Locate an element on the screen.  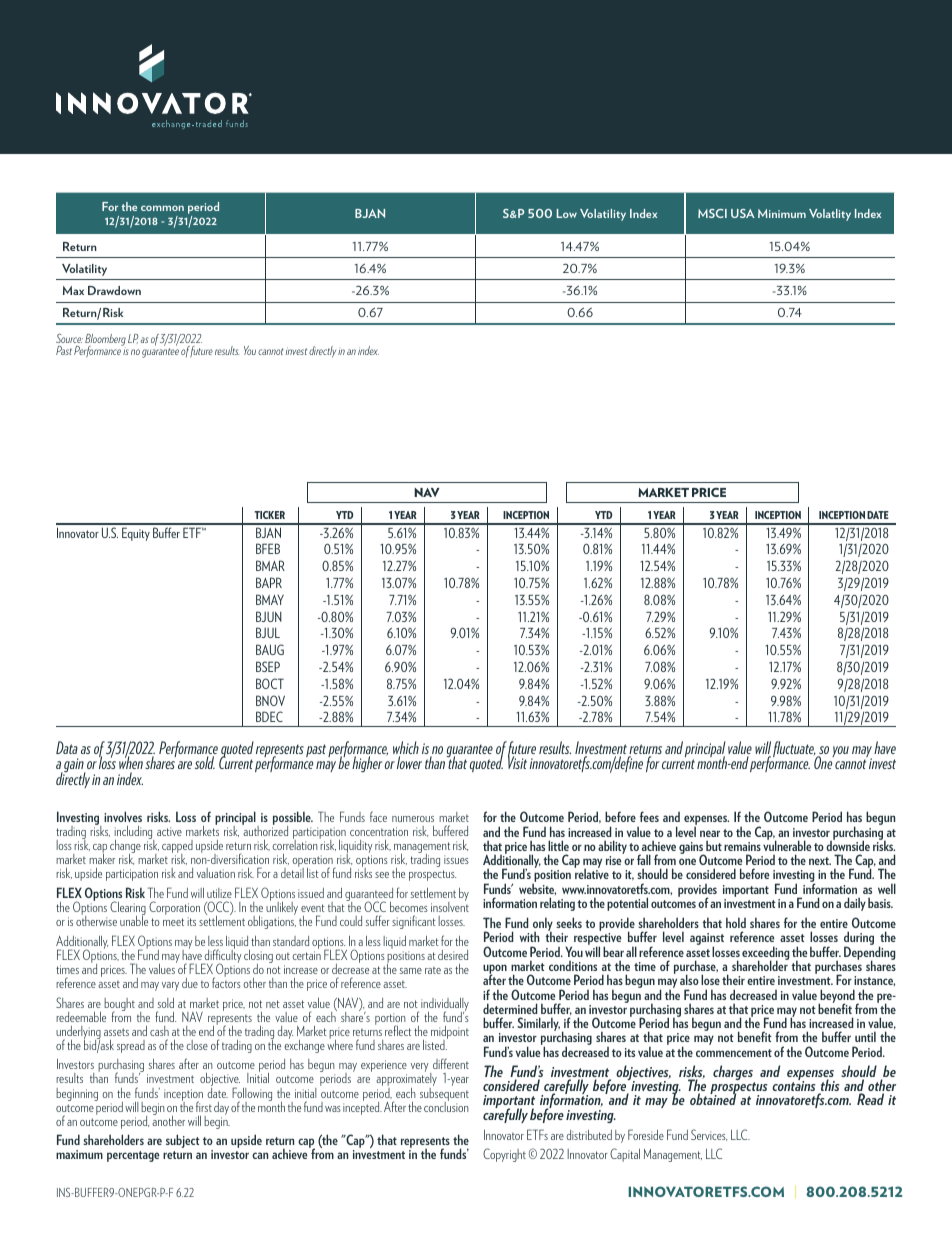
subject is located at coordinates (183, 1141).
